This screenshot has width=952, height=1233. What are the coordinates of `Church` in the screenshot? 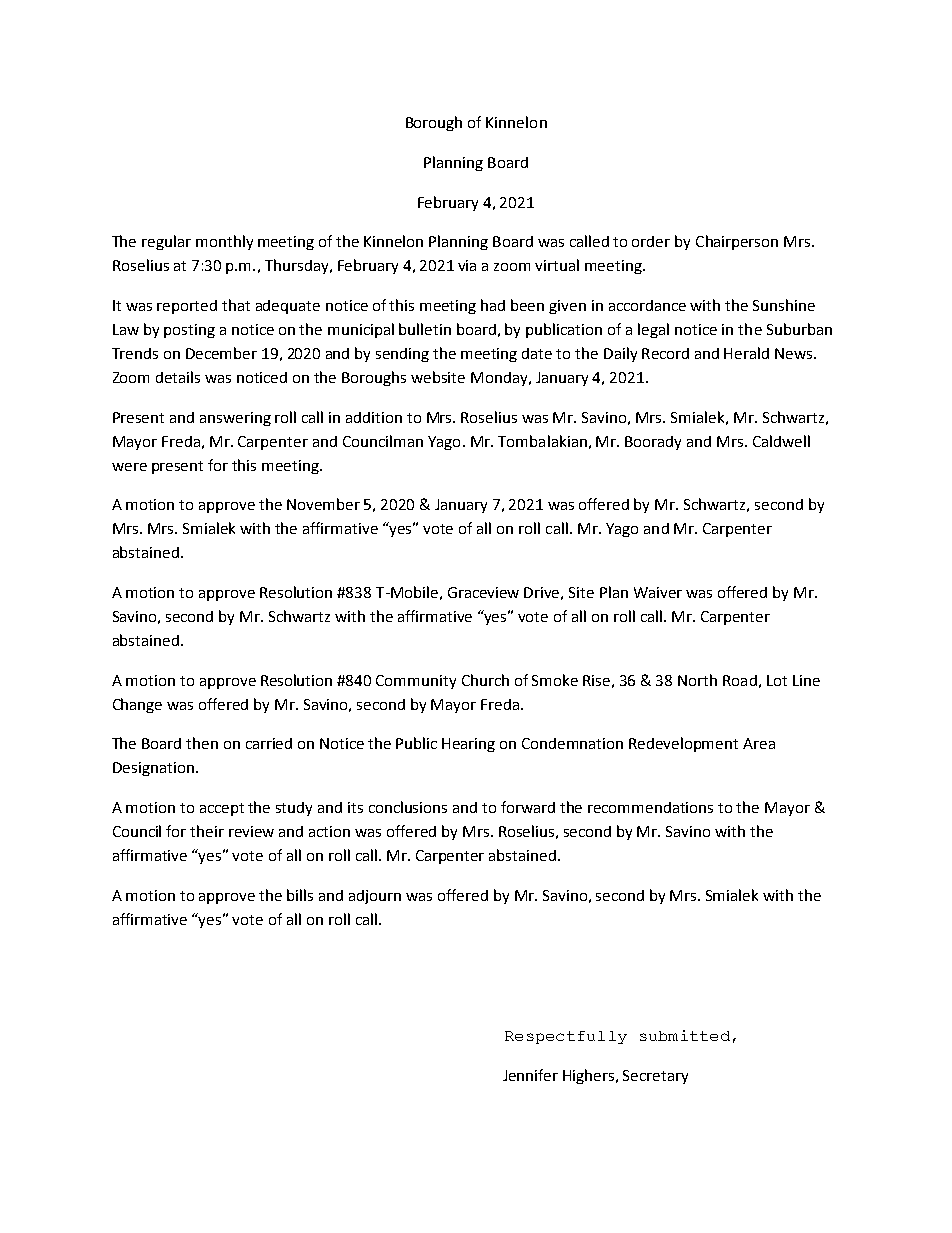 It's located at (485, 680).
